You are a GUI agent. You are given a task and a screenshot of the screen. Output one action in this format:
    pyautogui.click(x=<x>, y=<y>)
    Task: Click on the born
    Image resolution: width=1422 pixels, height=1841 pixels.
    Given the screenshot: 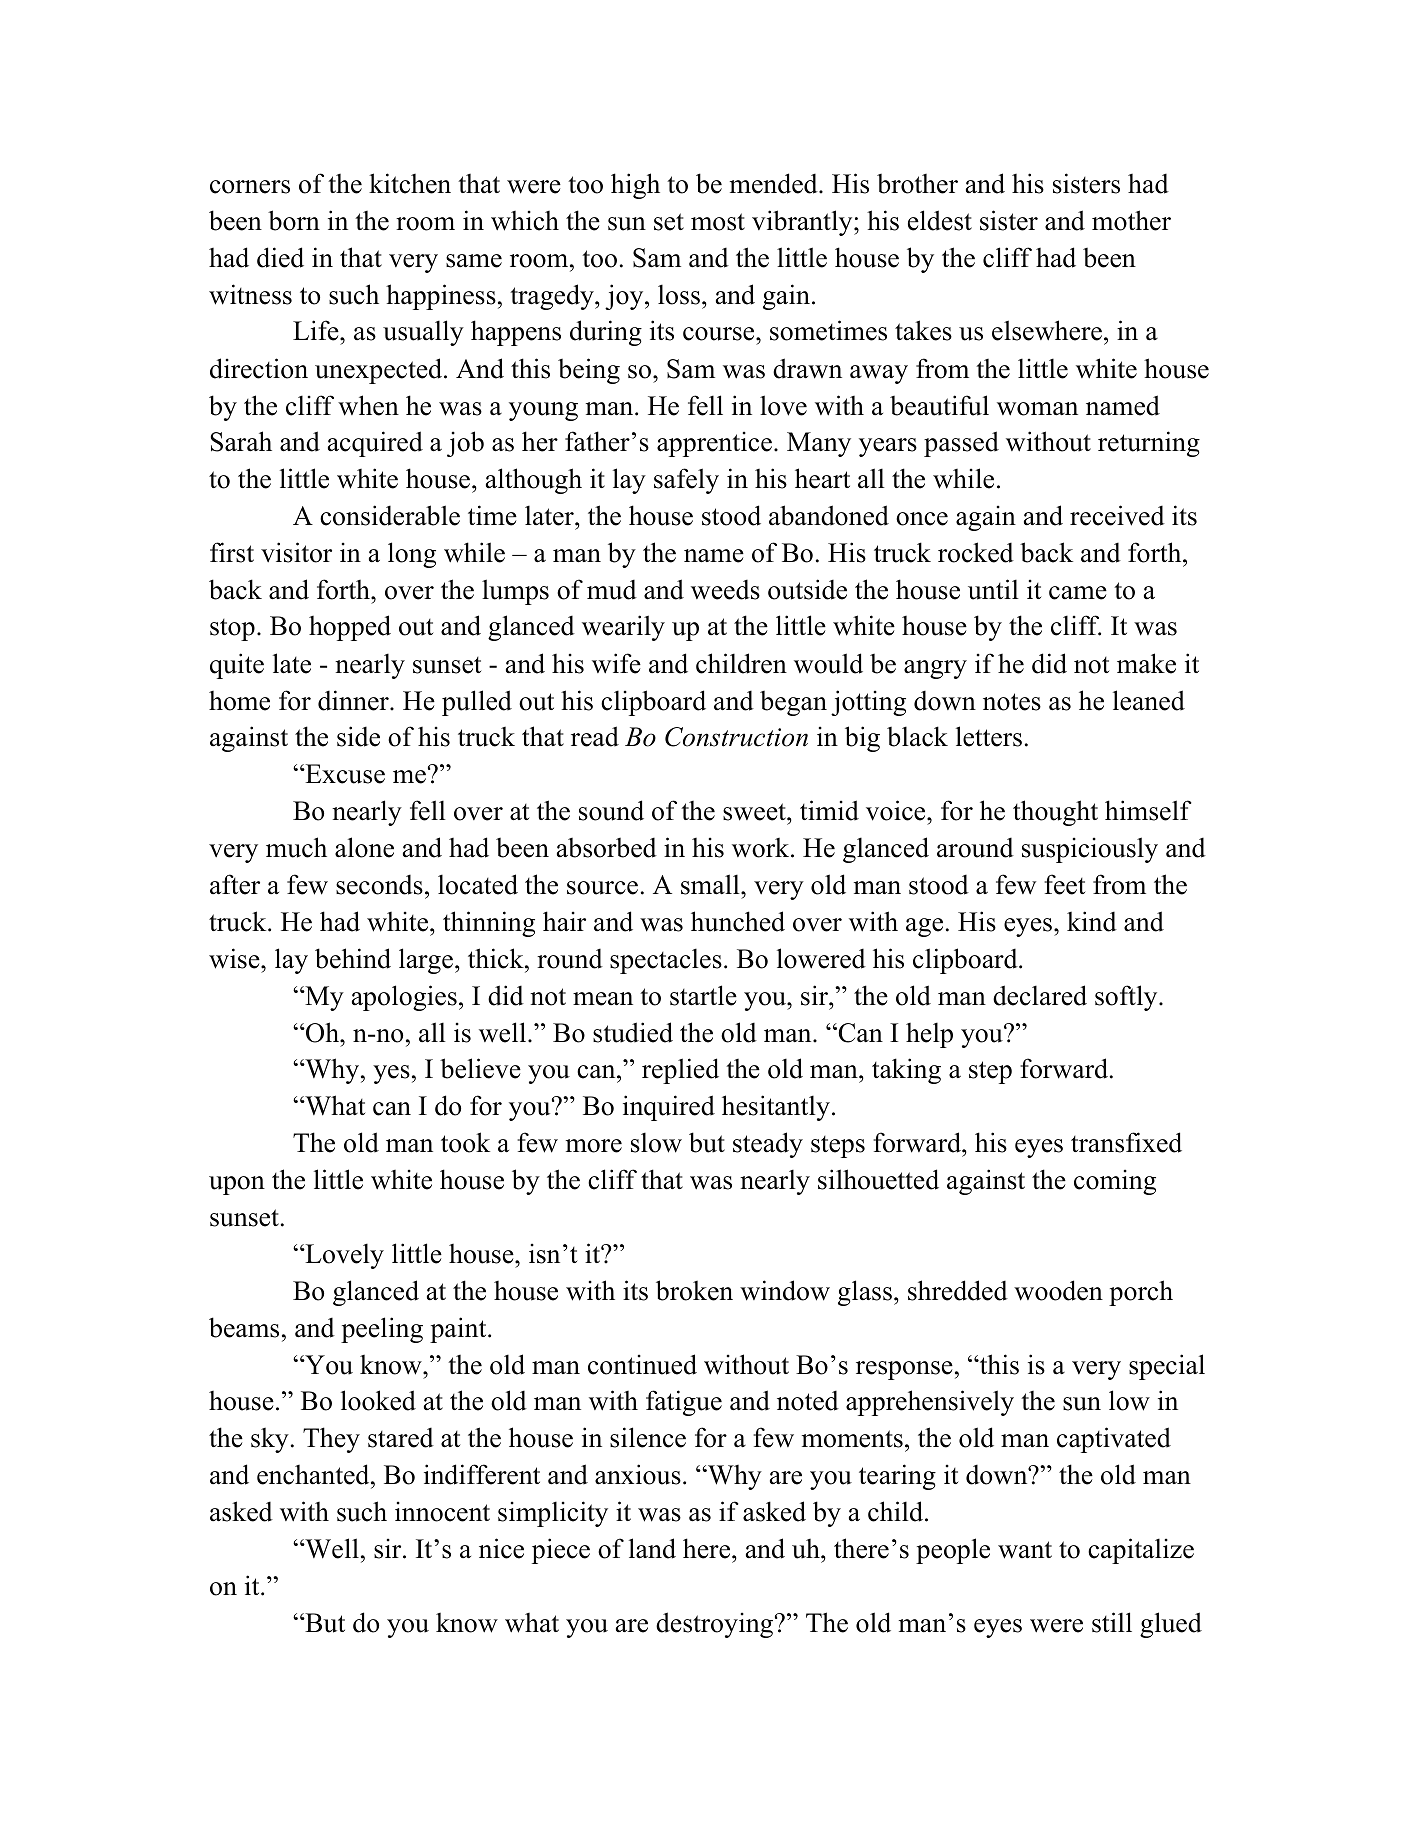 What is the action you would take?
    pyautogui.click(x=294, y=220)
